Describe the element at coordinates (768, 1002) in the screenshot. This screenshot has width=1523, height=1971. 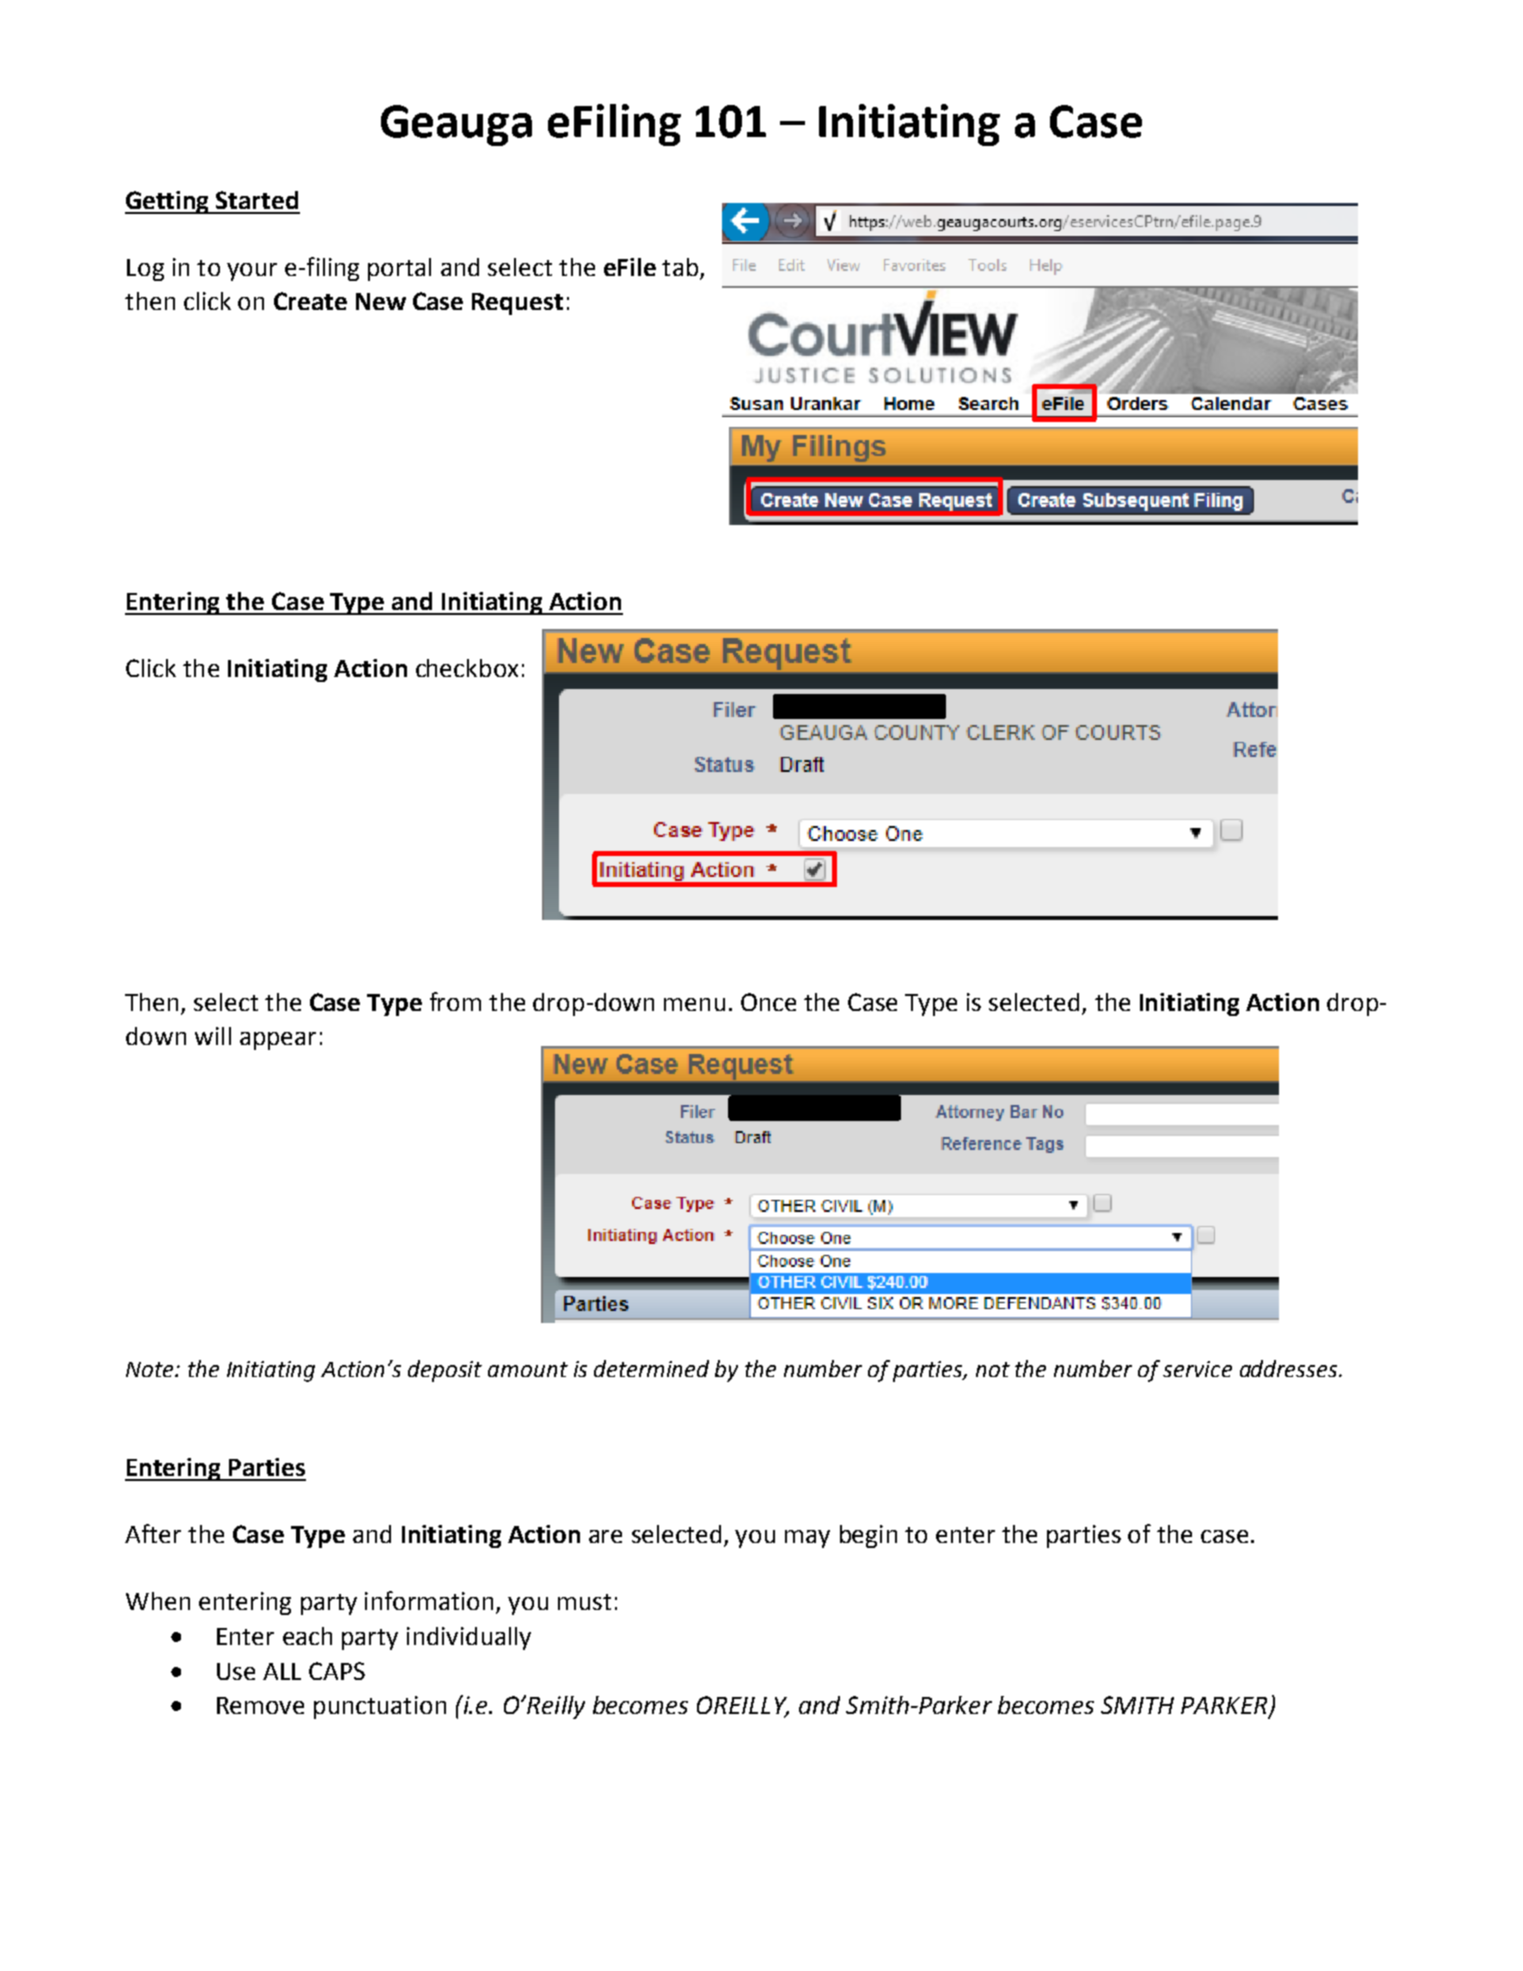
I see `Once` at that location.
